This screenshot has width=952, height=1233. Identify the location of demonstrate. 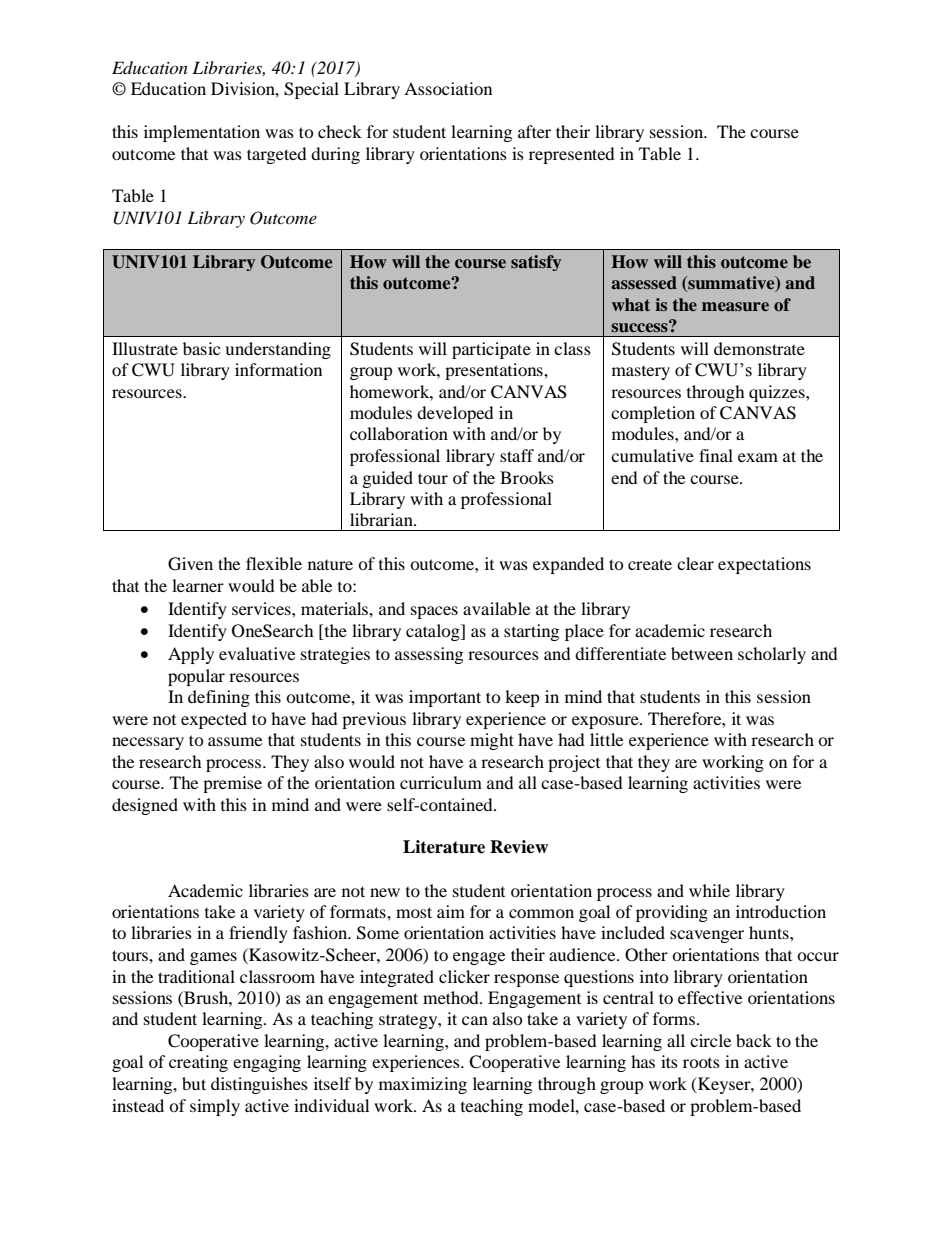
(759, 348).
